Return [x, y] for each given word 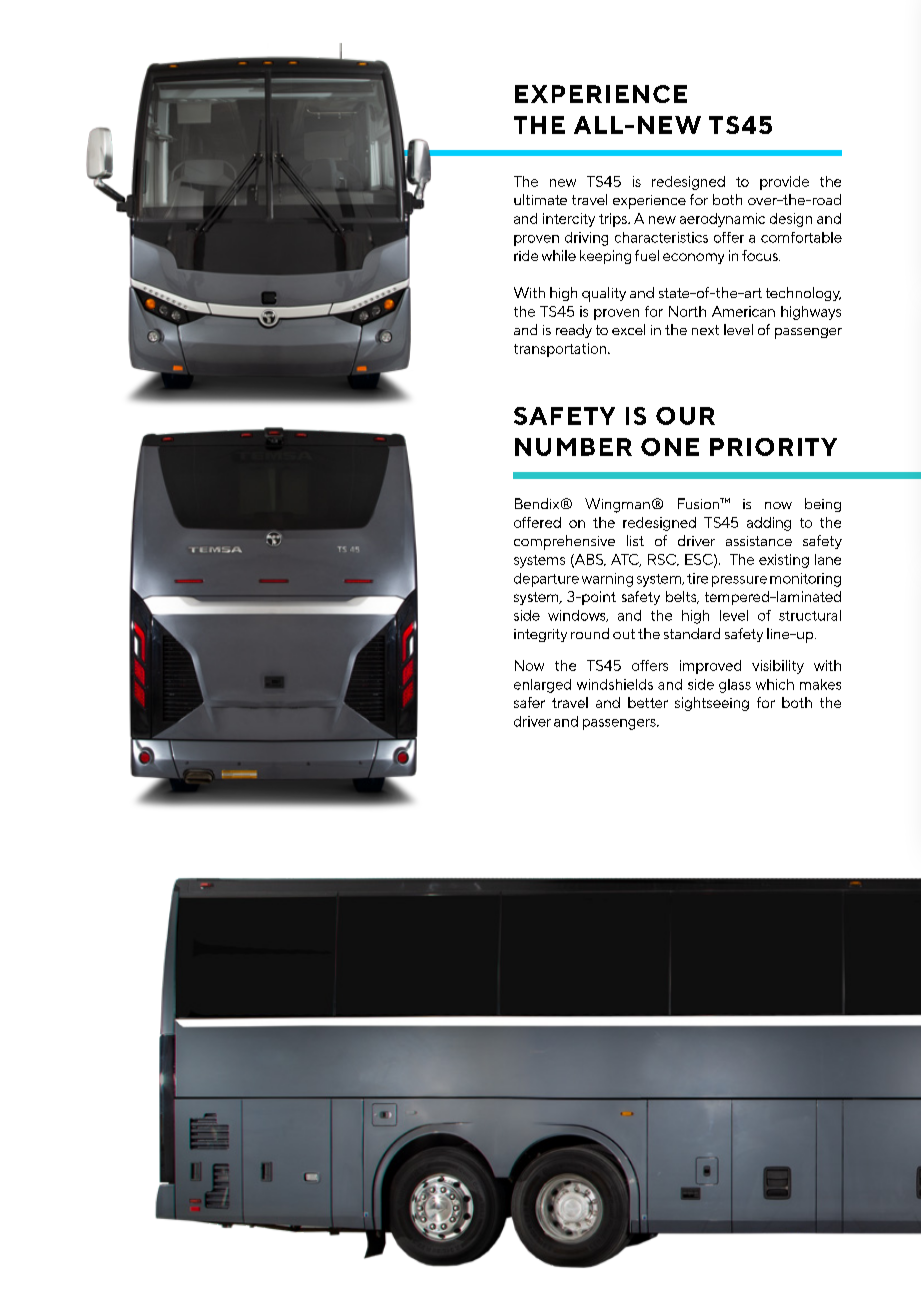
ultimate [540, 199]
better [648, 702]
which [775, 684]
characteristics [661, 237]
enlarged [542, 686]
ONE [670, 447]
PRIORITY [773, 447]
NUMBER [573, 447]
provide [784, 183]
